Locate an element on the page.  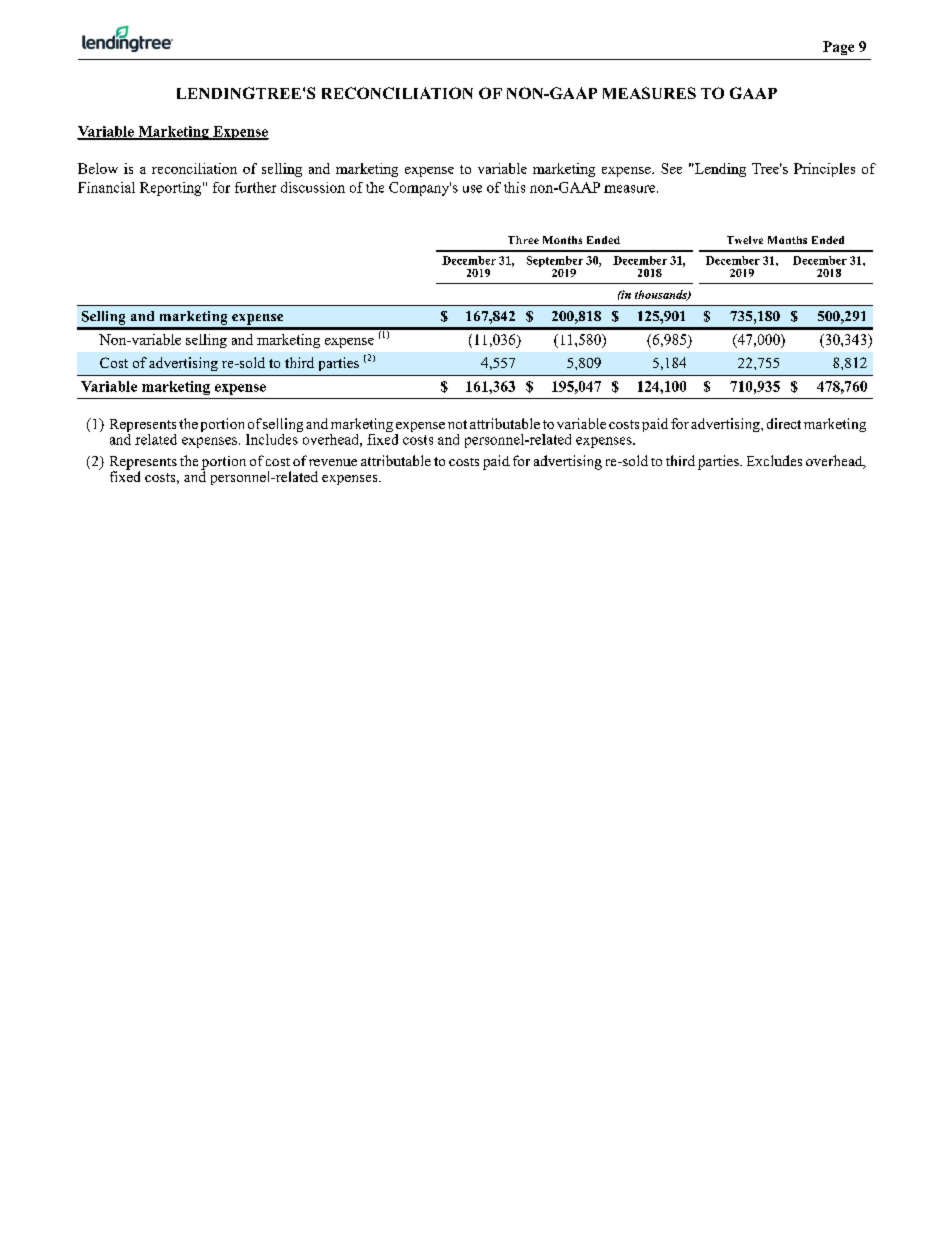
See is located at coordinates (671, 168).
